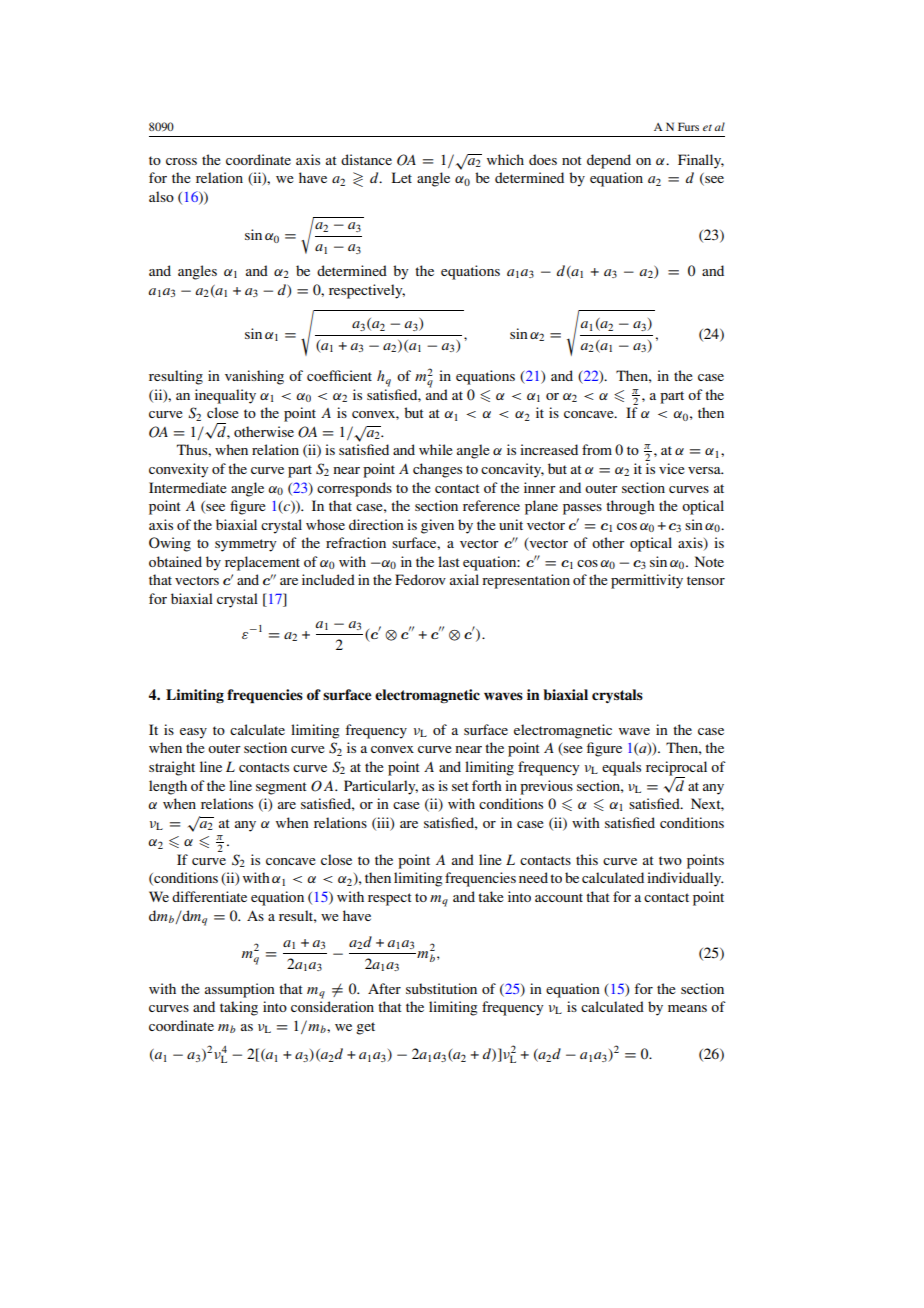 Image resolution: width=924 pixels, height=1308 pixels. Describe the element at coordinates (239, 1008) in the document. I see `taking` at that location.
